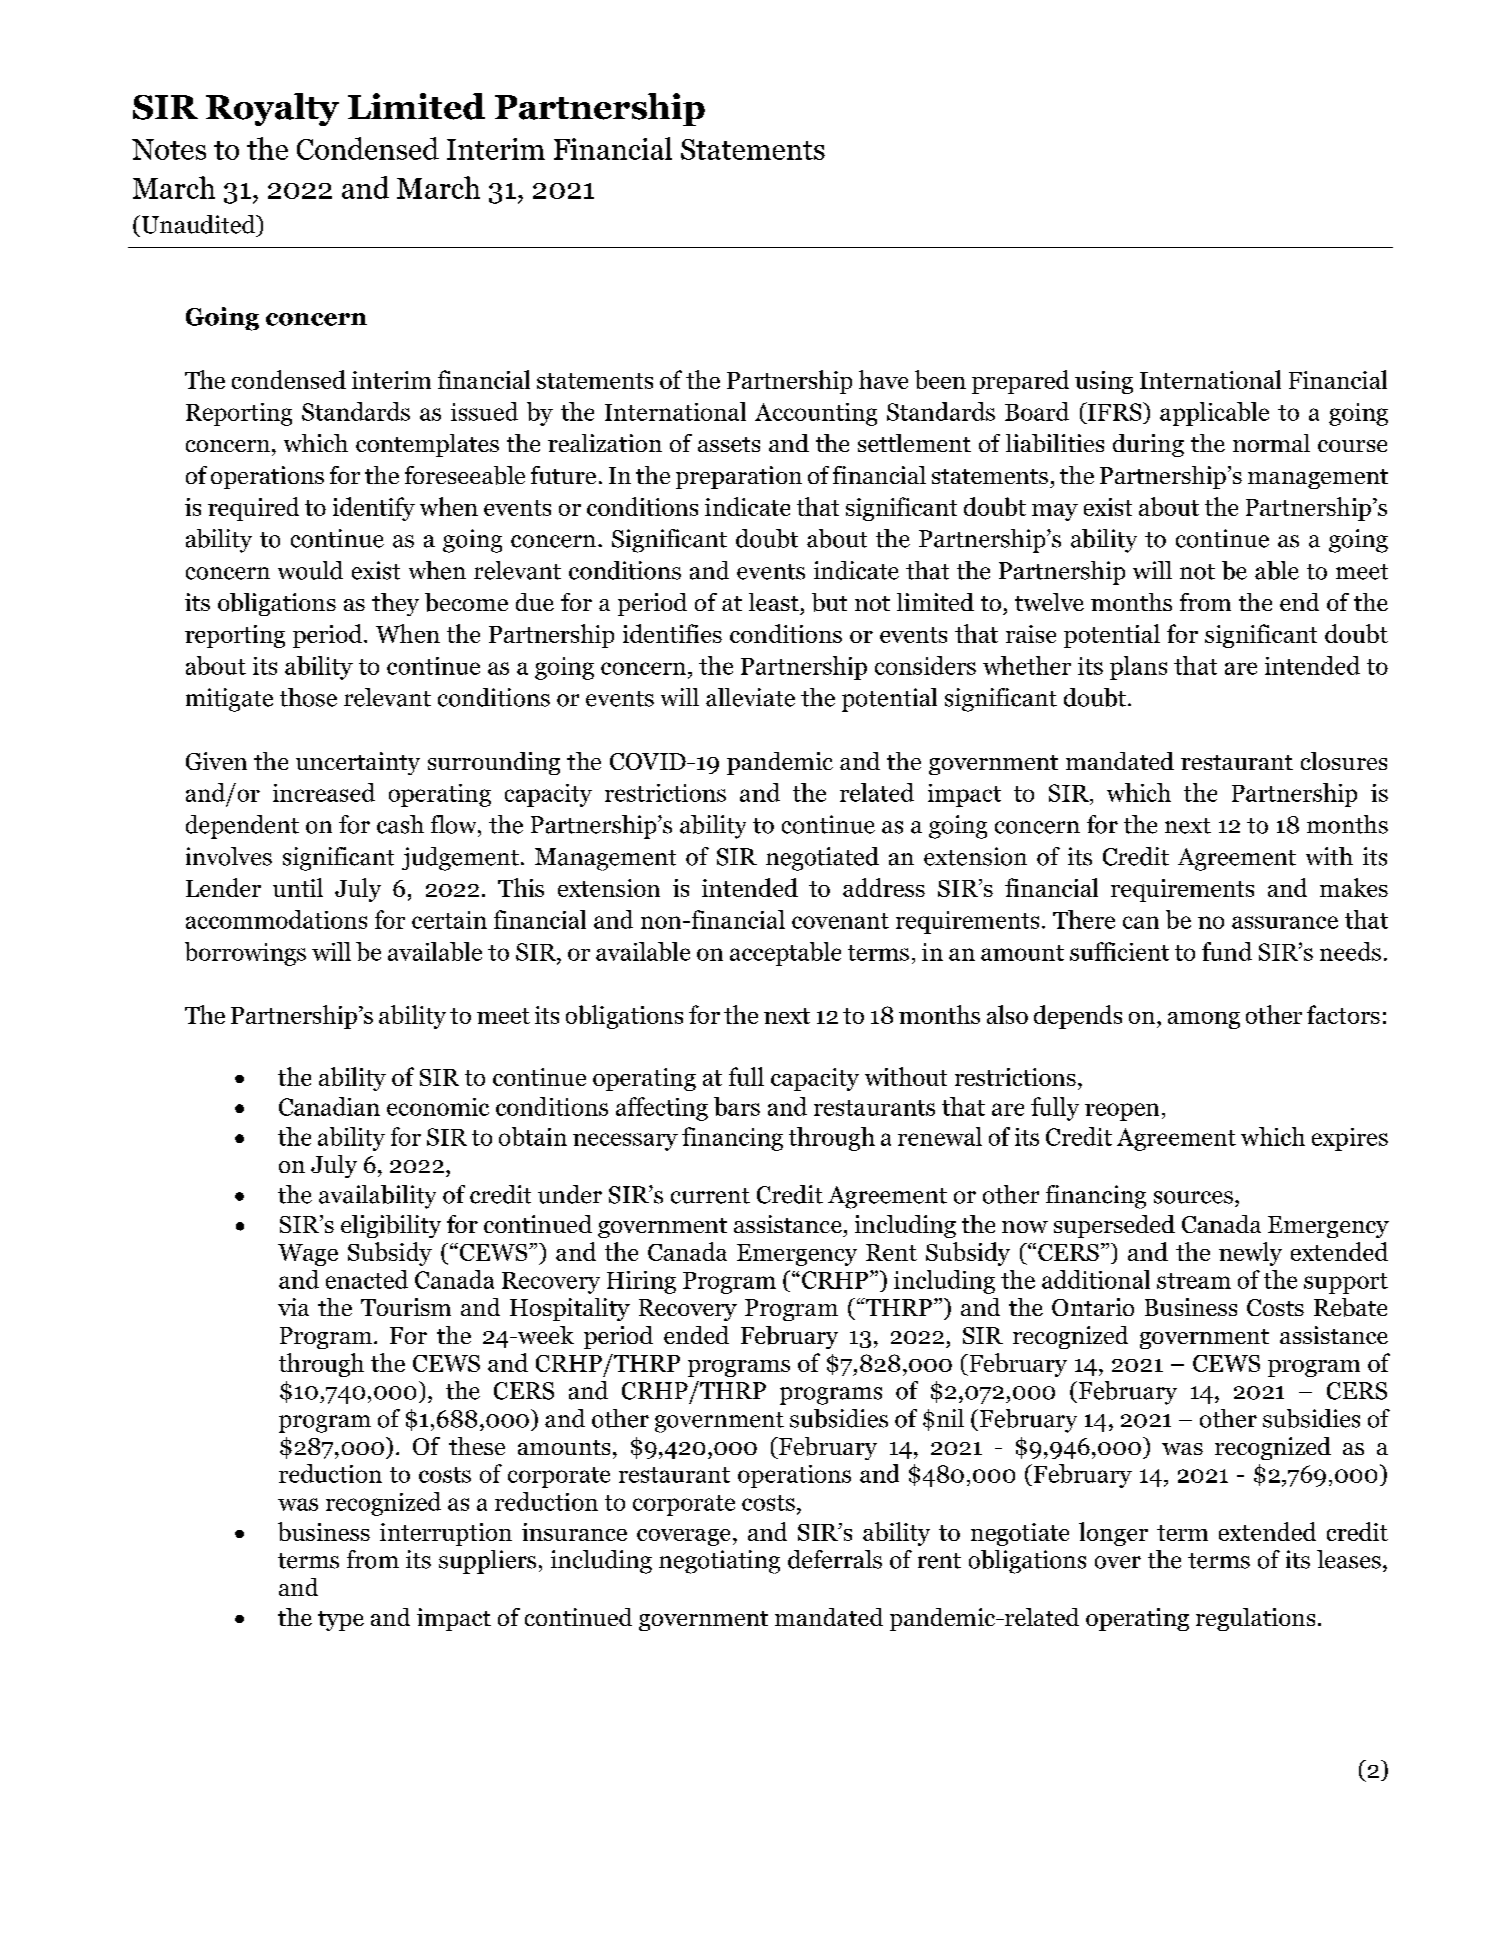 The height and width of the image is (1935, 1495). I want to click on during, so click(1148, 445).
